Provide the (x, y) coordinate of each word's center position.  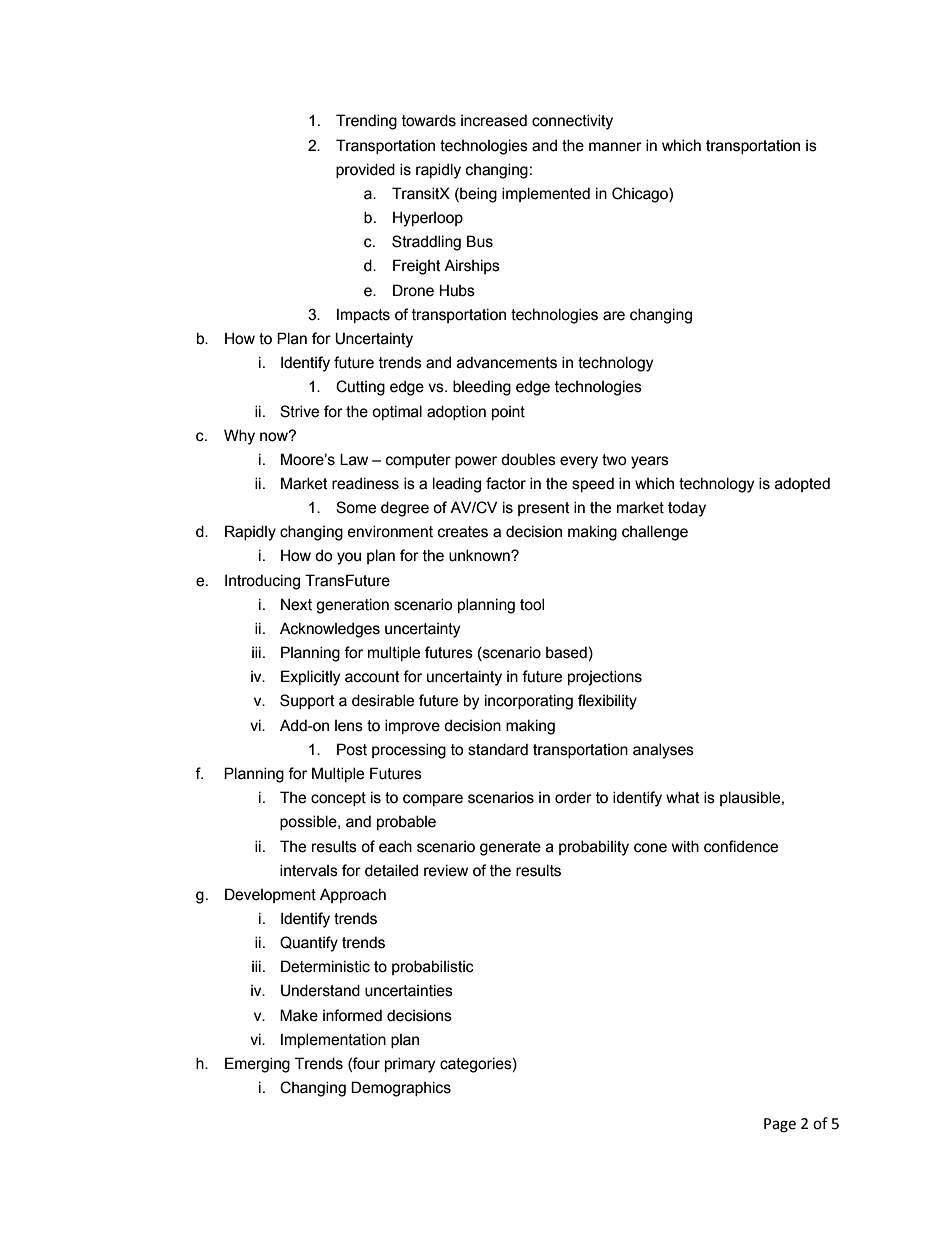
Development (270, 895)
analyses (663, 751)
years (650, 462)
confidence (741, 846)
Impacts (363, 315)
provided (365, 170)
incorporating (529, 702)
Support (307, 701)
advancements (507, 362)
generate (510, 848)
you (349, 558)
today (687, 509)
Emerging (257, 1065)
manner (615, 147)
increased (494, 120)
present (544, 509)
